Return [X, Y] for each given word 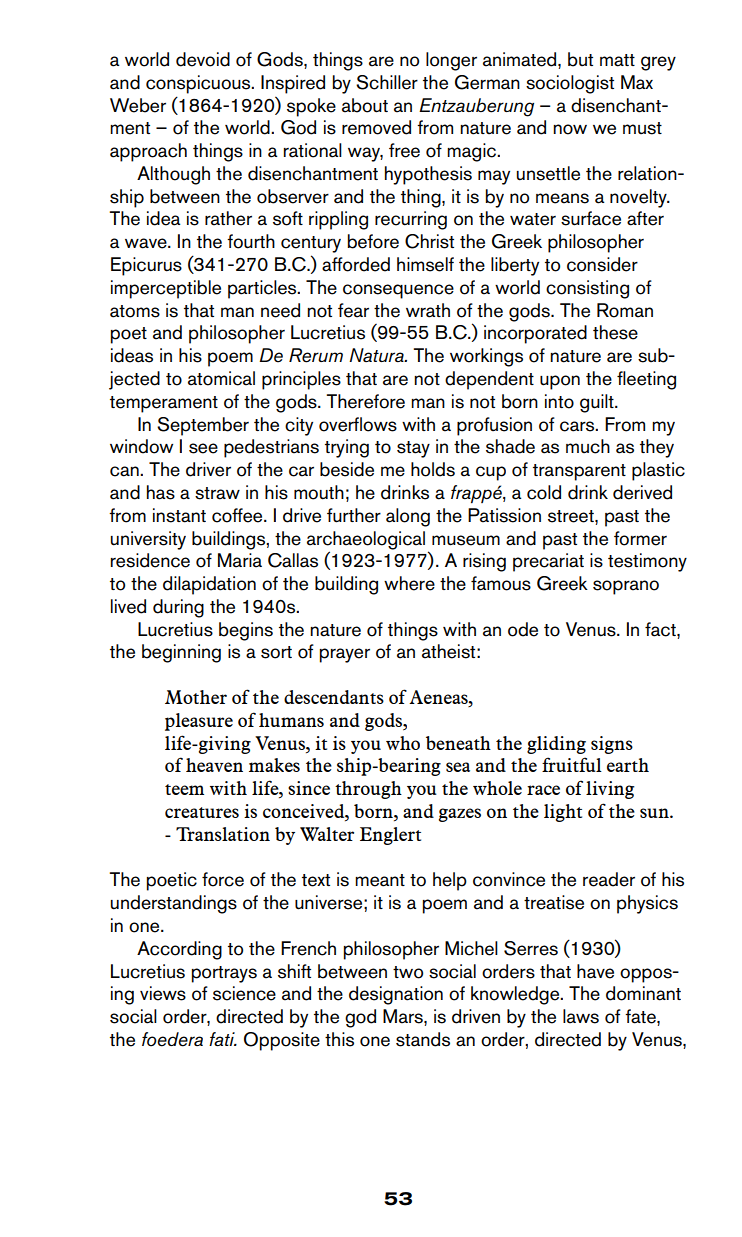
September [203, 426]
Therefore [365, 401]
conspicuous [199, 84]
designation [396, 995]
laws [581, 1016]
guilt [598, 403]
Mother [196, 697]
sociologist [570, 84]
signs [612, 745]
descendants [334, 697]
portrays [224, 974]
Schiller [387, 82]
